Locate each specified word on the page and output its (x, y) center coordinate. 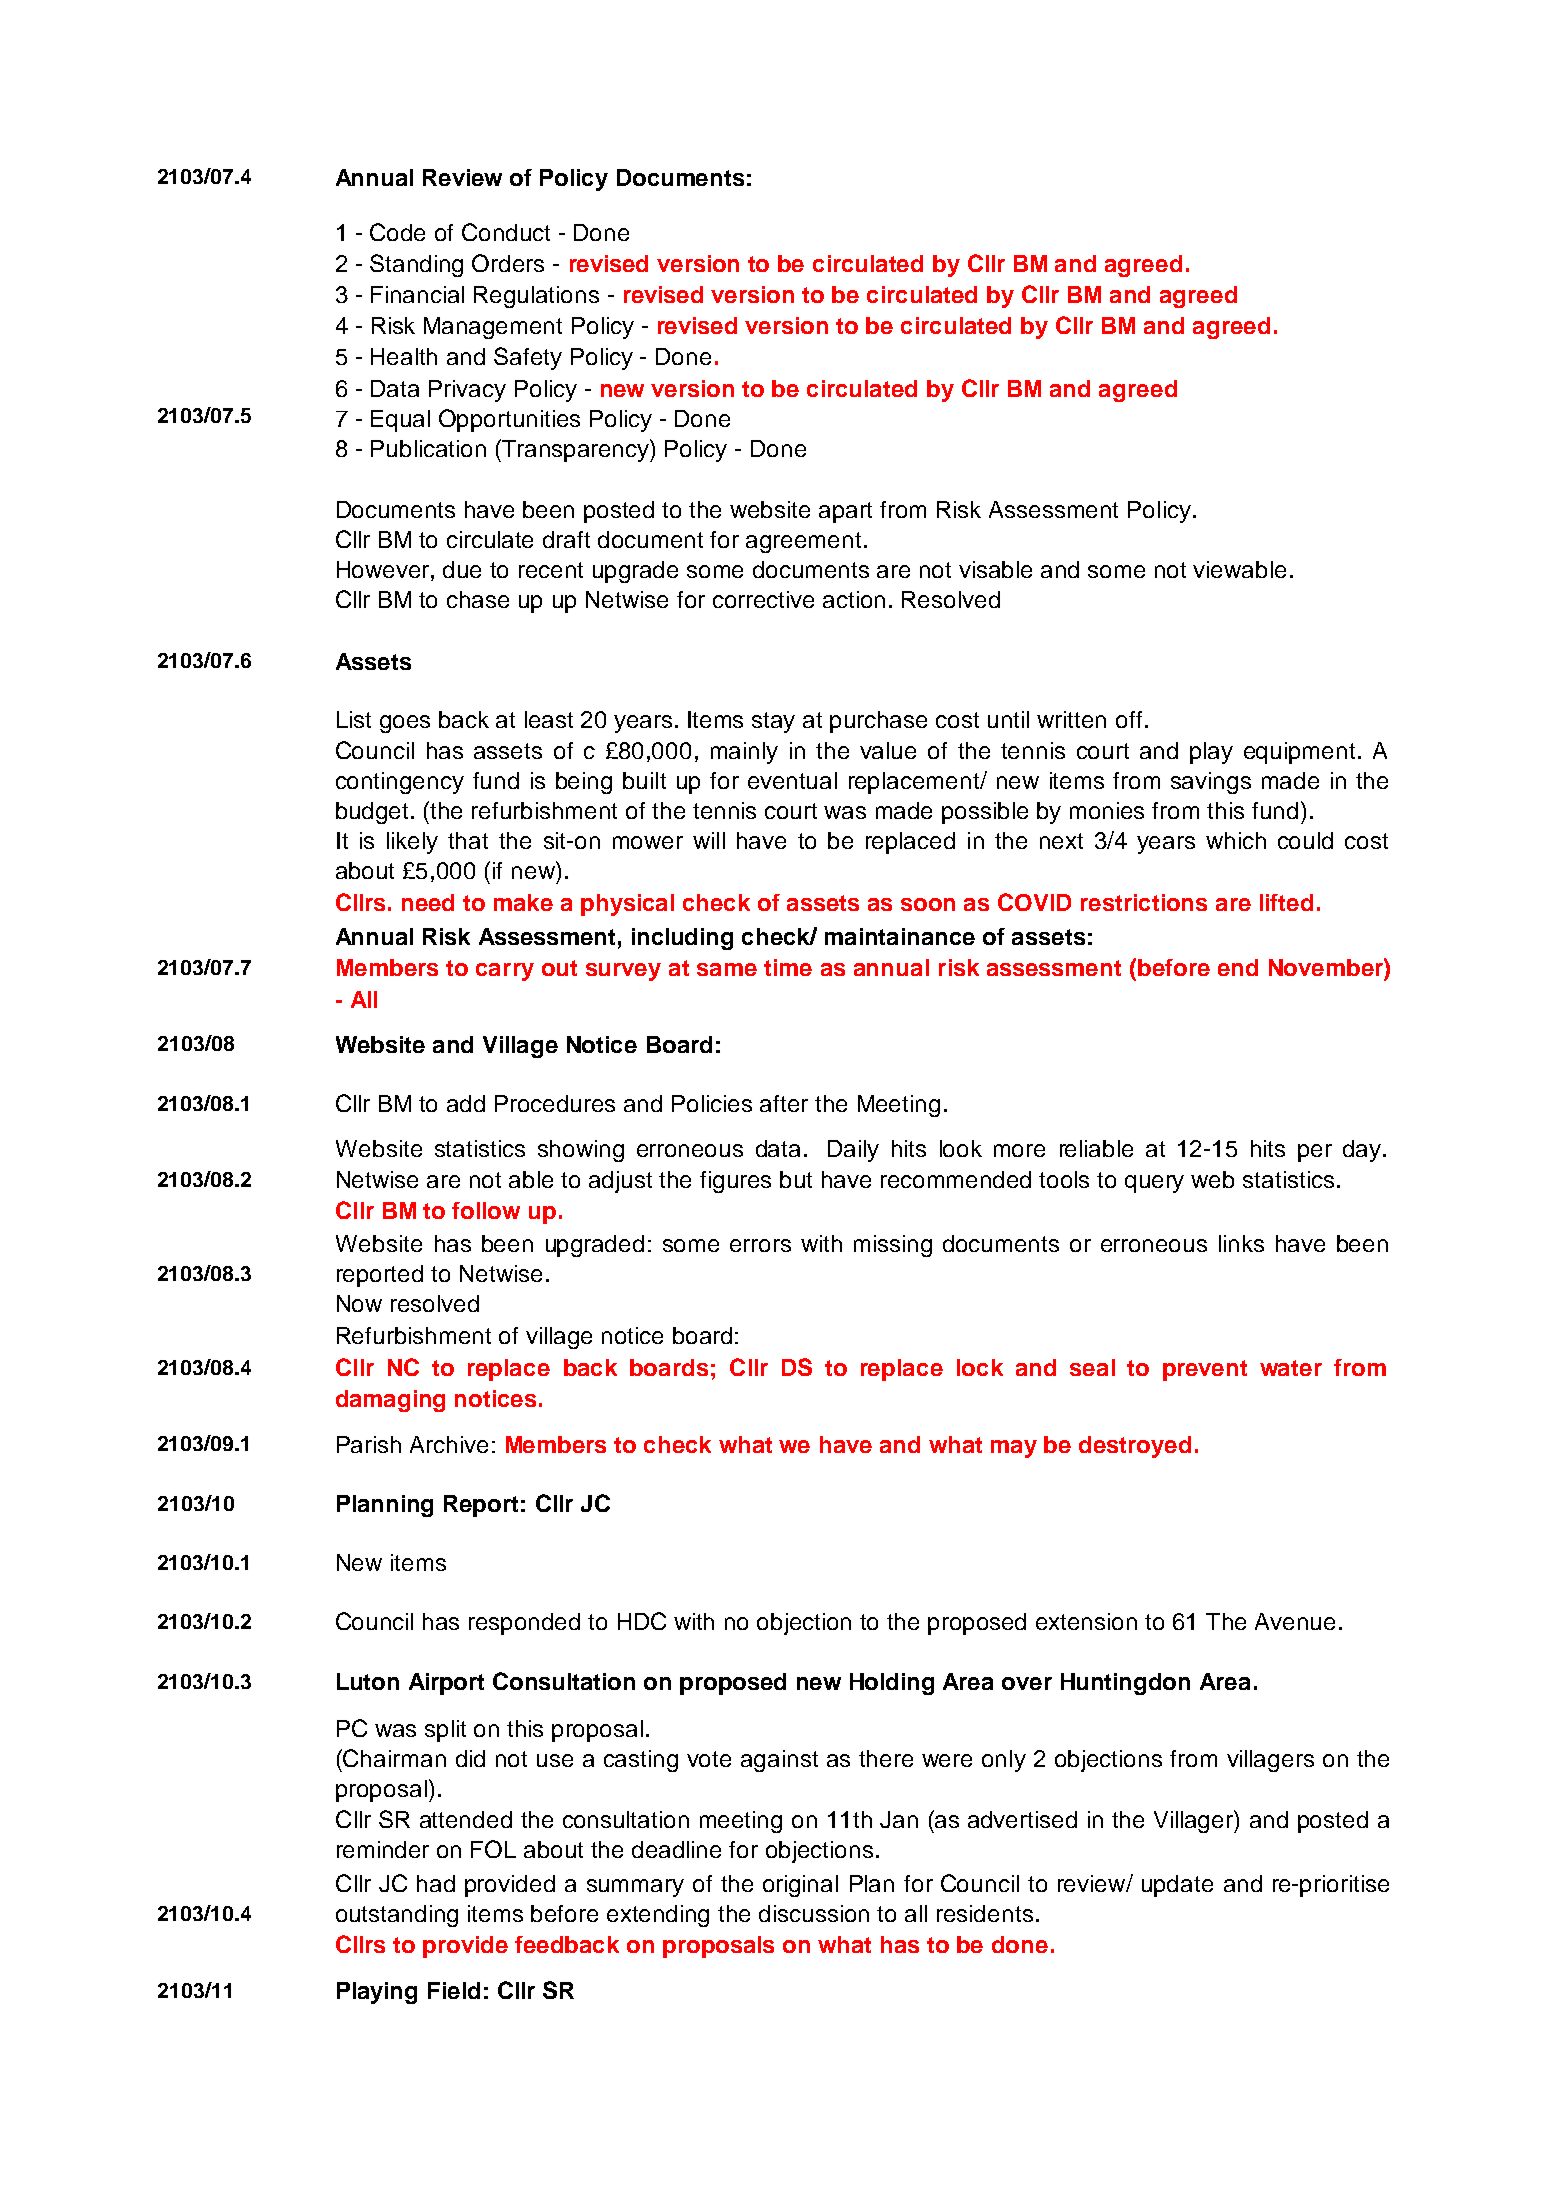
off (1129, 719)
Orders (508, 263)
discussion (814, 1913)
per (1315, 1153)
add (466, 1103)
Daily (853, 1151)
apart (845, 512)
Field (454, 1990)
